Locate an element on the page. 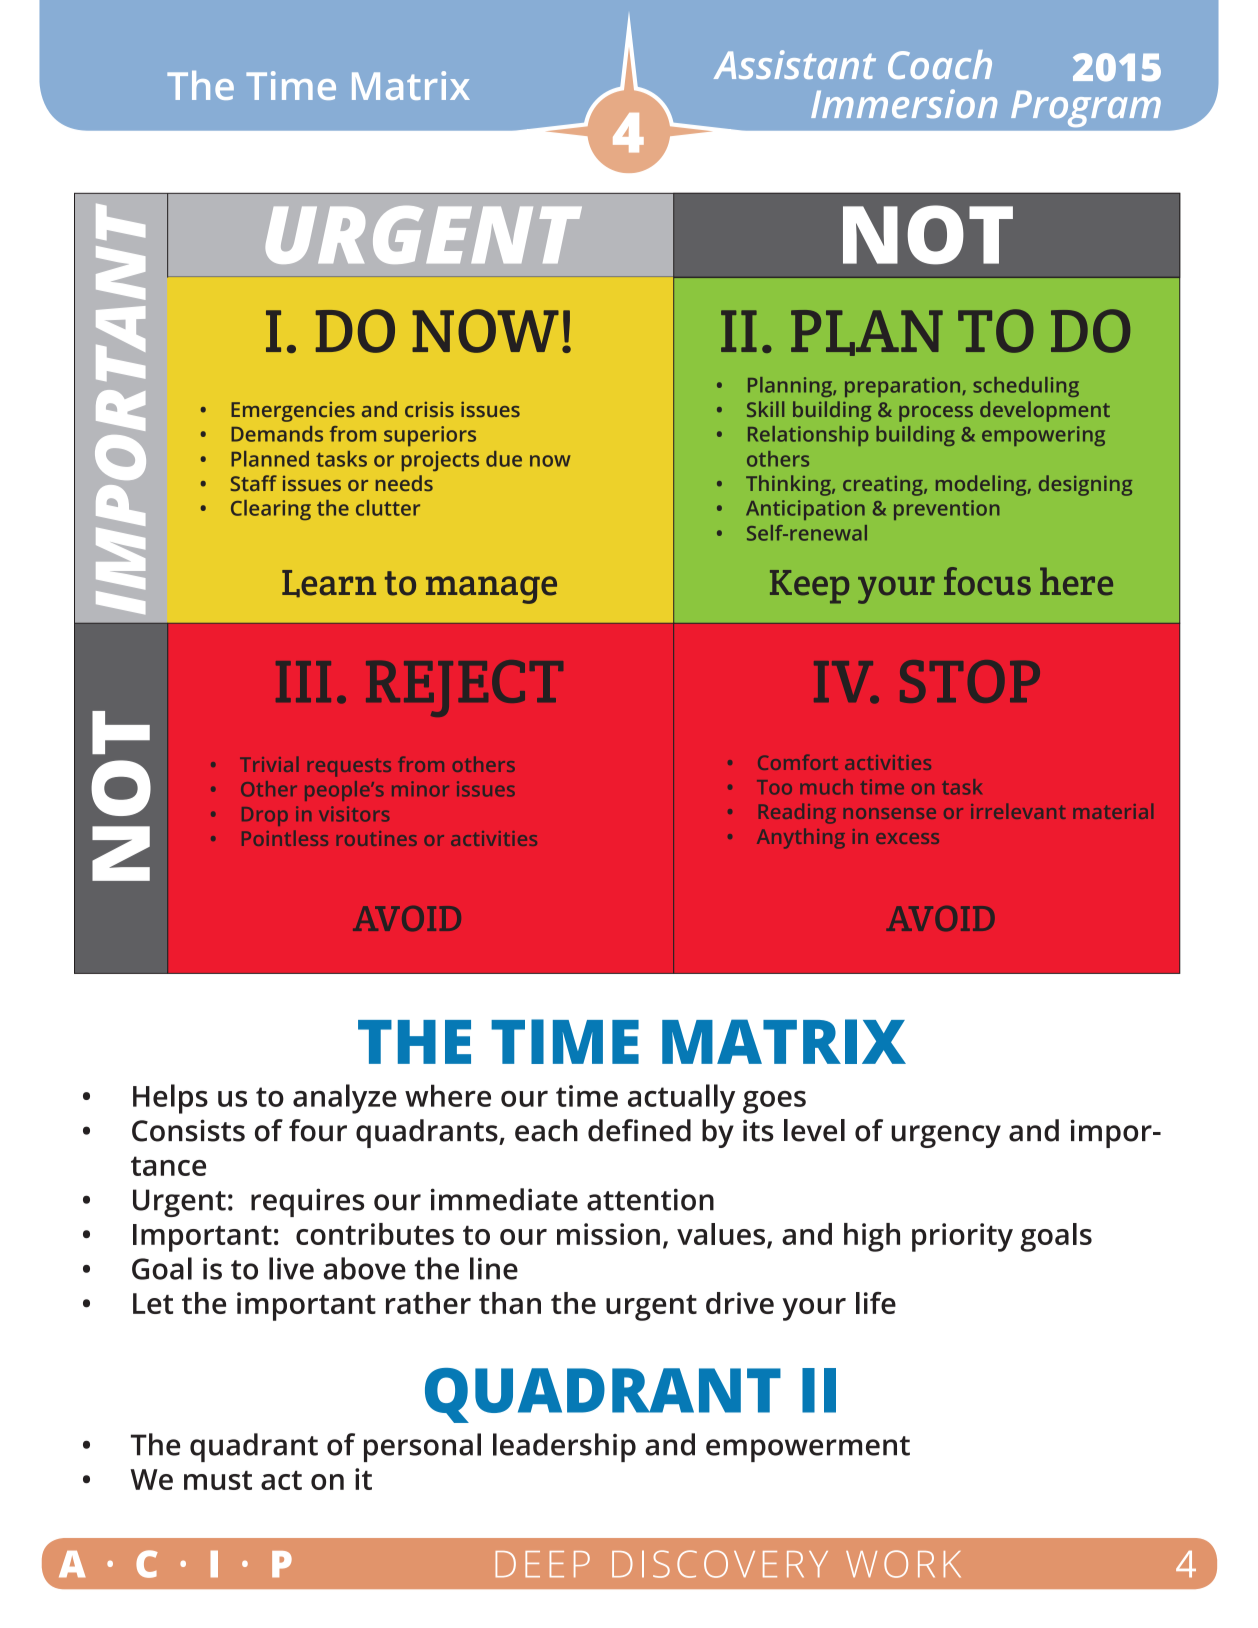 This image has width=1258, height=1628. Too is located at coordinates (774, 787).
